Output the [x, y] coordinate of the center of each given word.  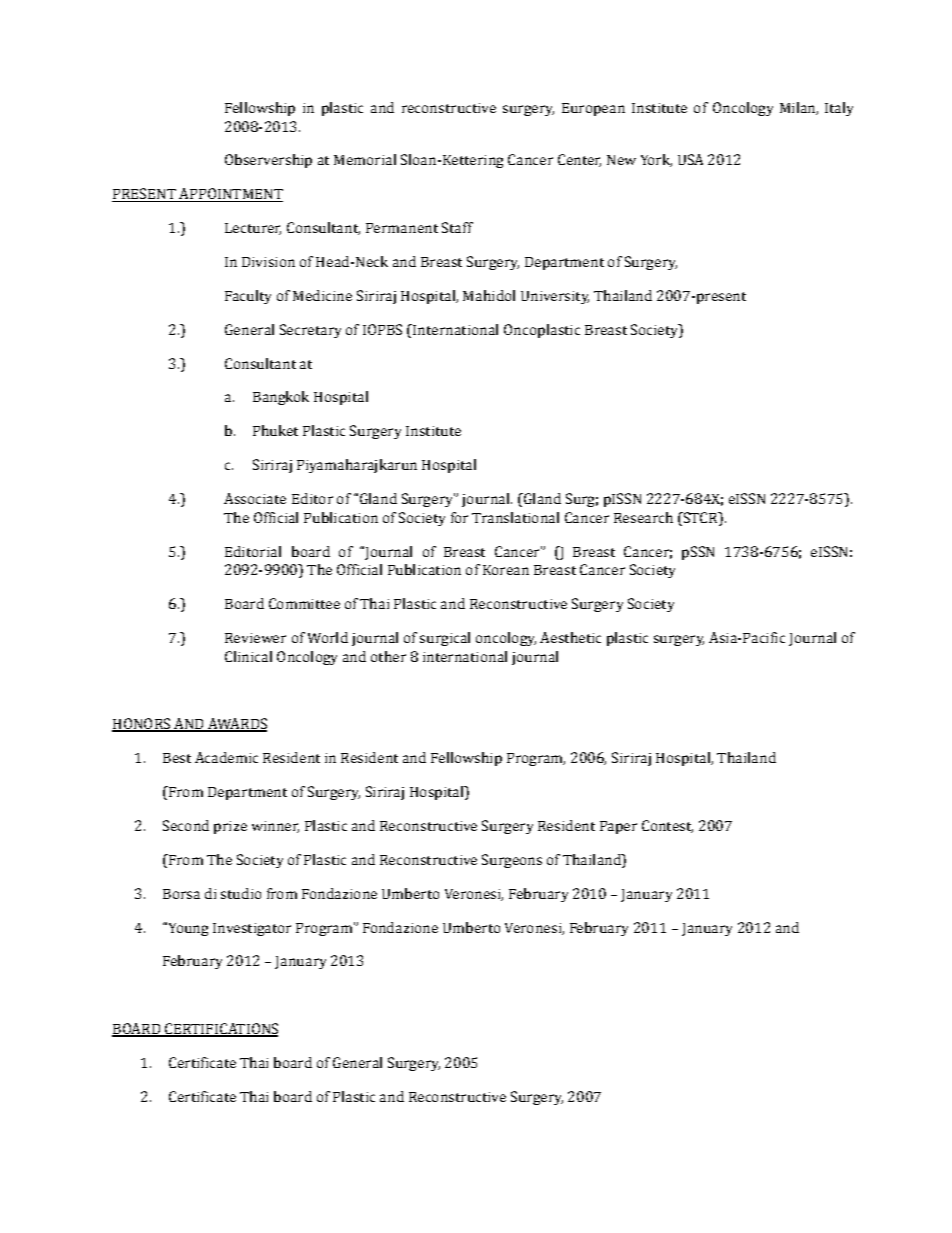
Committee [304, 603]
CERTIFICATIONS [220, 1030]
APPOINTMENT [230, 195]
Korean [506, 570]
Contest [667, 826]
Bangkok [281, 398]
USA [690, 159]
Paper [618, 827]
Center [579, 160]
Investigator [252, 929]
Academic [226, 757]
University [555, 297]
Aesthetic [570, 637]
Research [643, 517]
